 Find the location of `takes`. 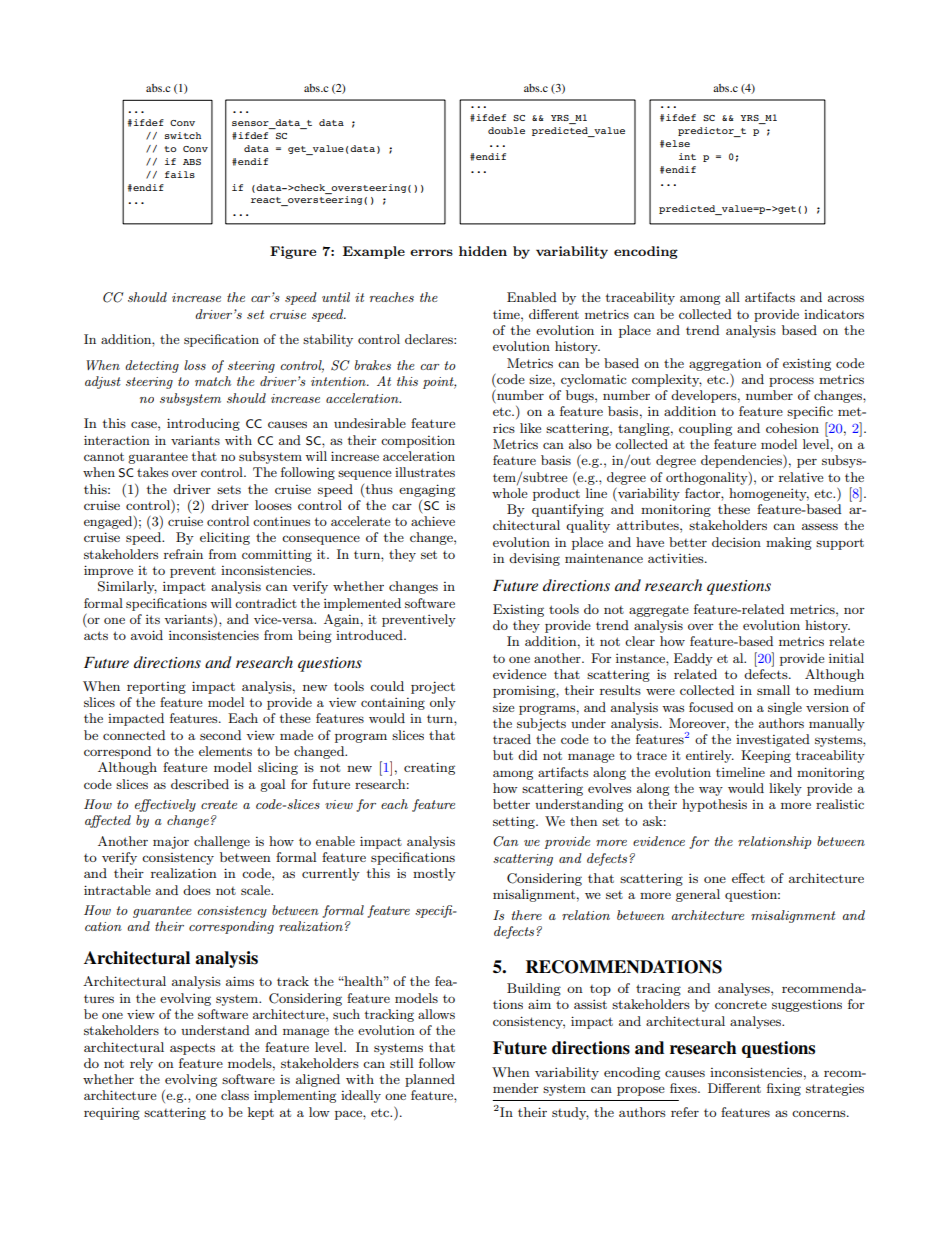

takes is located at coordinates (152, 472).
